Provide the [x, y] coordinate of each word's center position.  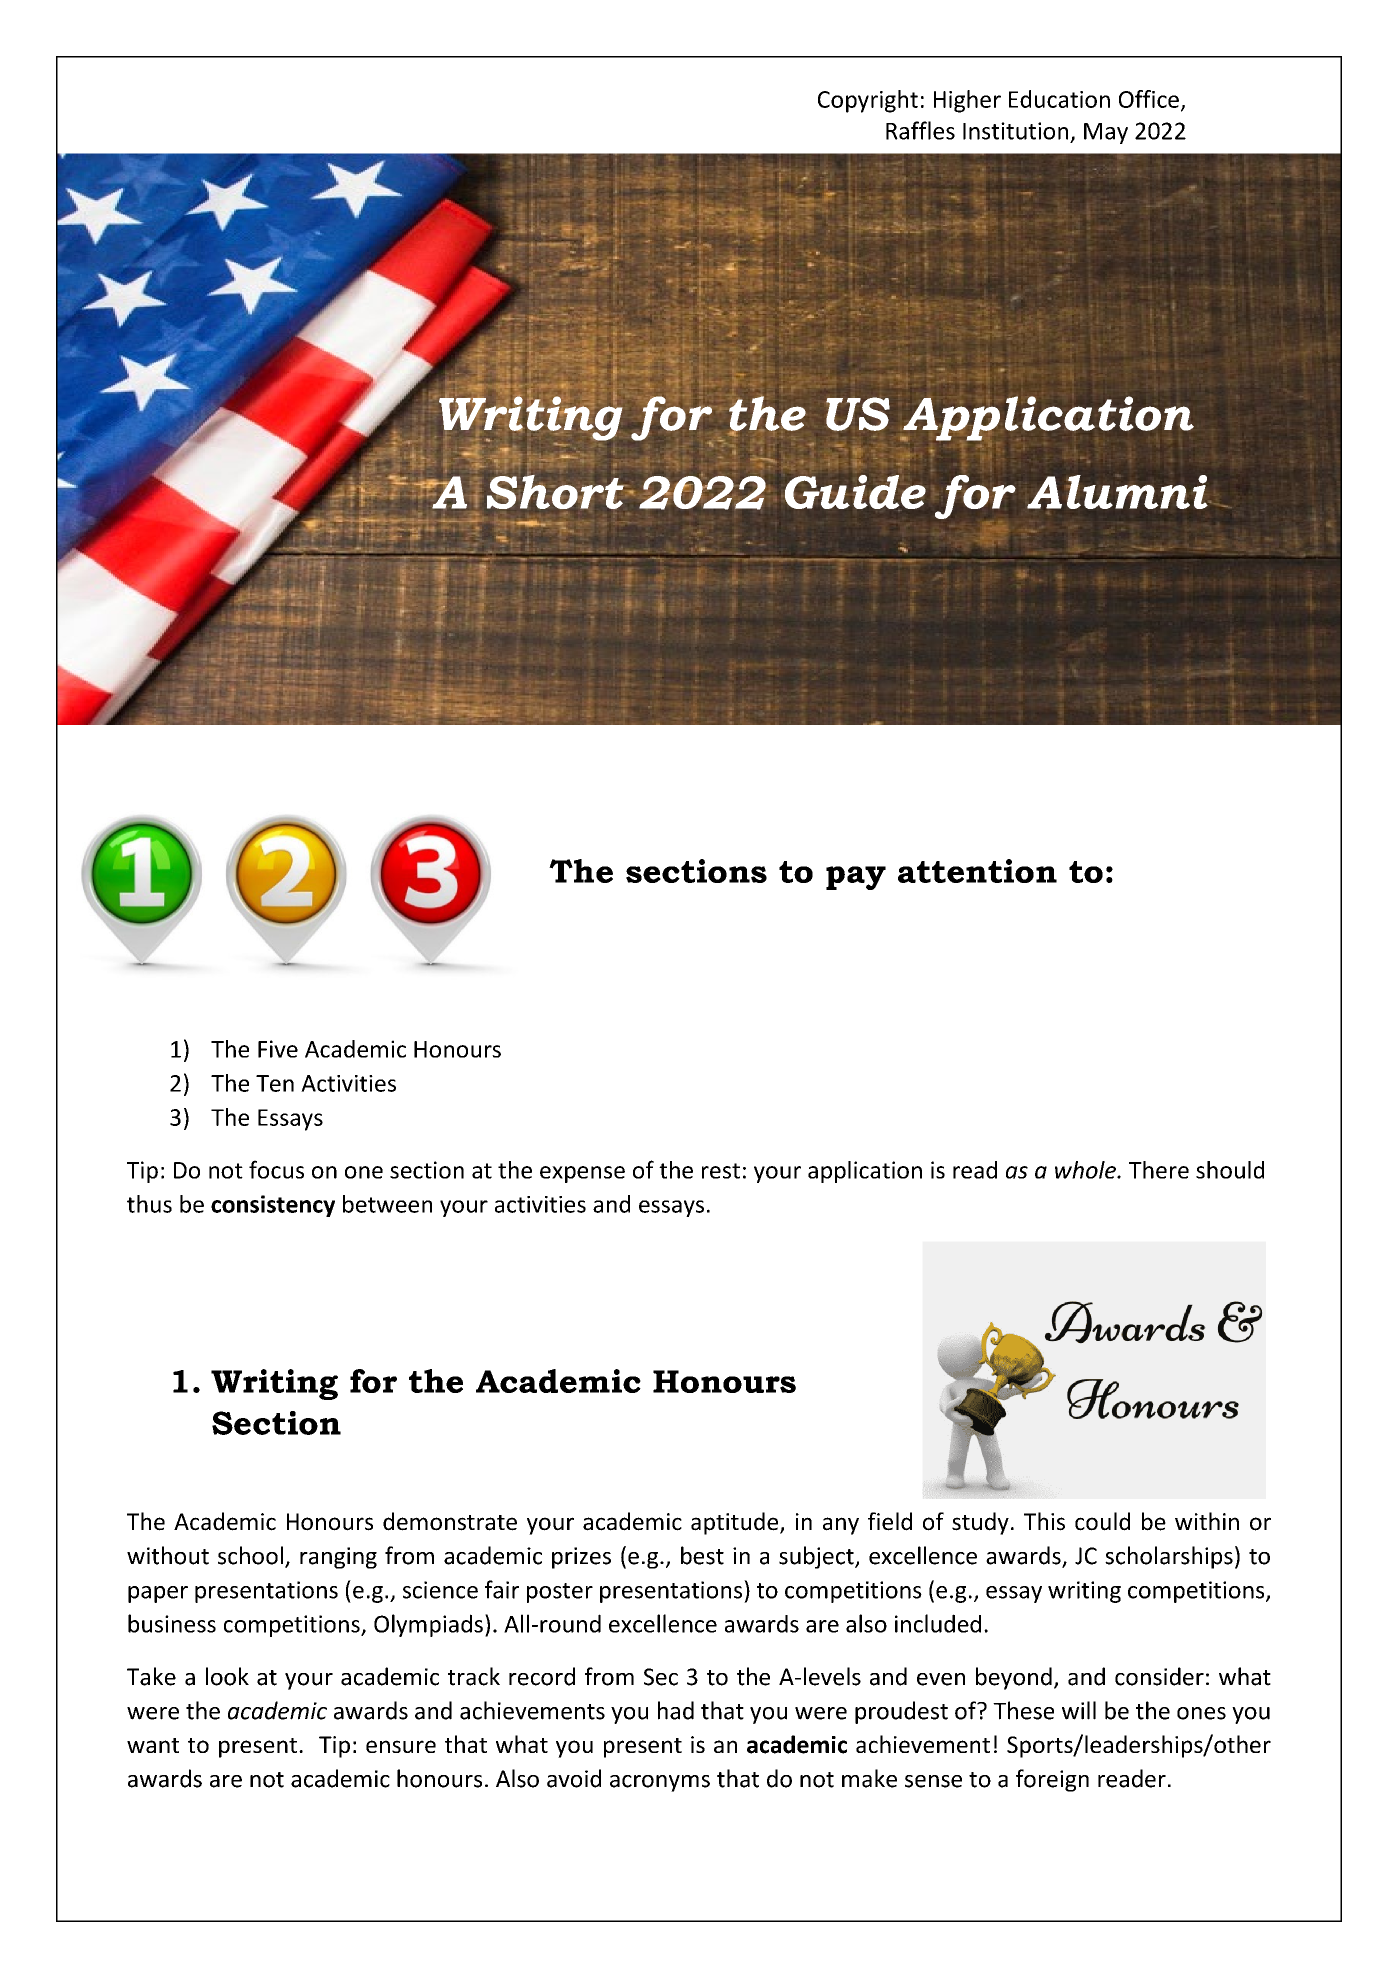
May [1106, 133]
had [676, 1710]
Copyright [868, 101]
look [227, 1676]
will [1079, 1710]
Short [556, 492]
